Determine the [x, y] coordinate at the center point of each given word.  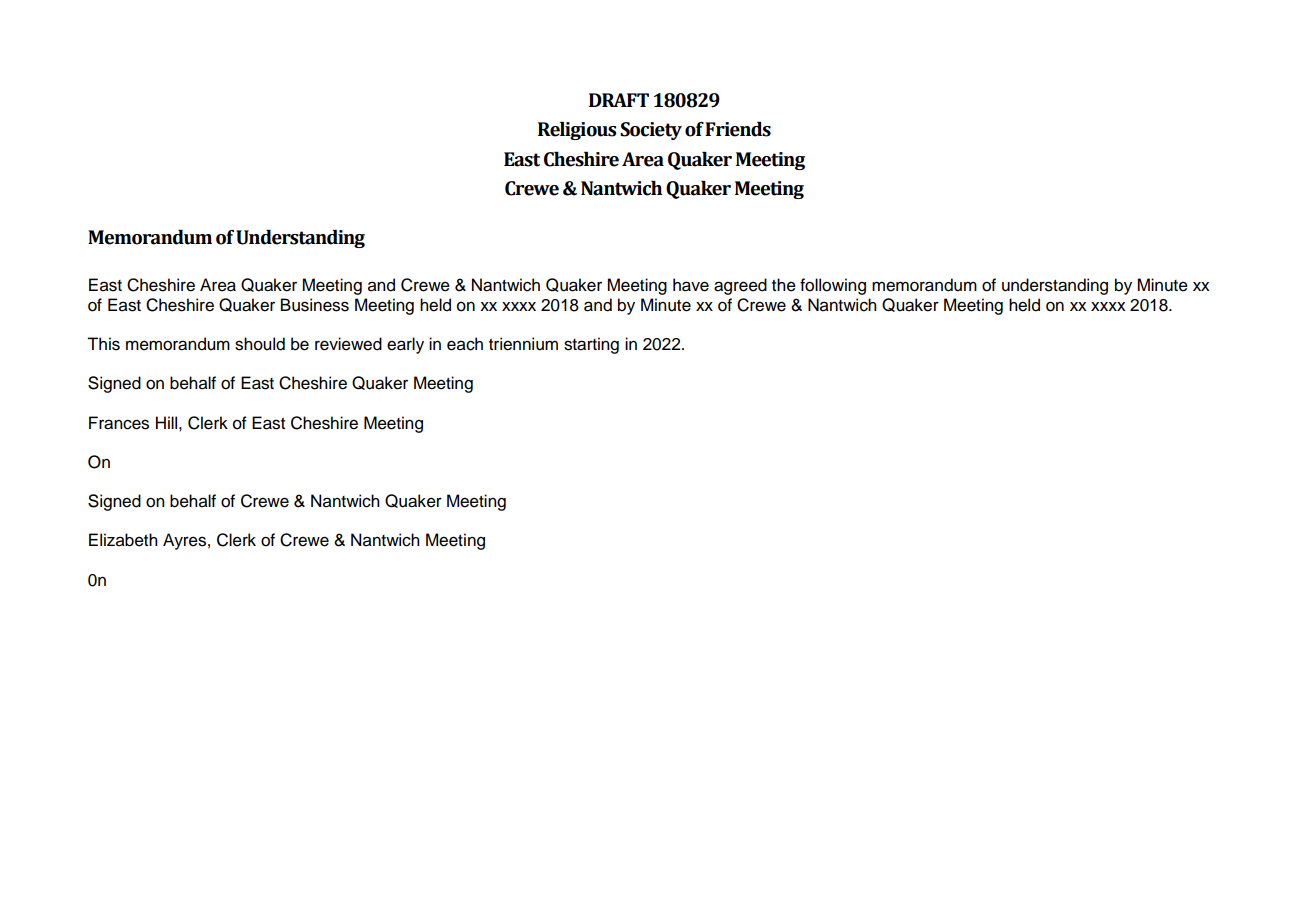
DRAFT [619, 100]
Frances [119, 423]
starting [591, 345]
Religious [577, 131]
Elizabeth [123, 540]
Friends [738, 129]
